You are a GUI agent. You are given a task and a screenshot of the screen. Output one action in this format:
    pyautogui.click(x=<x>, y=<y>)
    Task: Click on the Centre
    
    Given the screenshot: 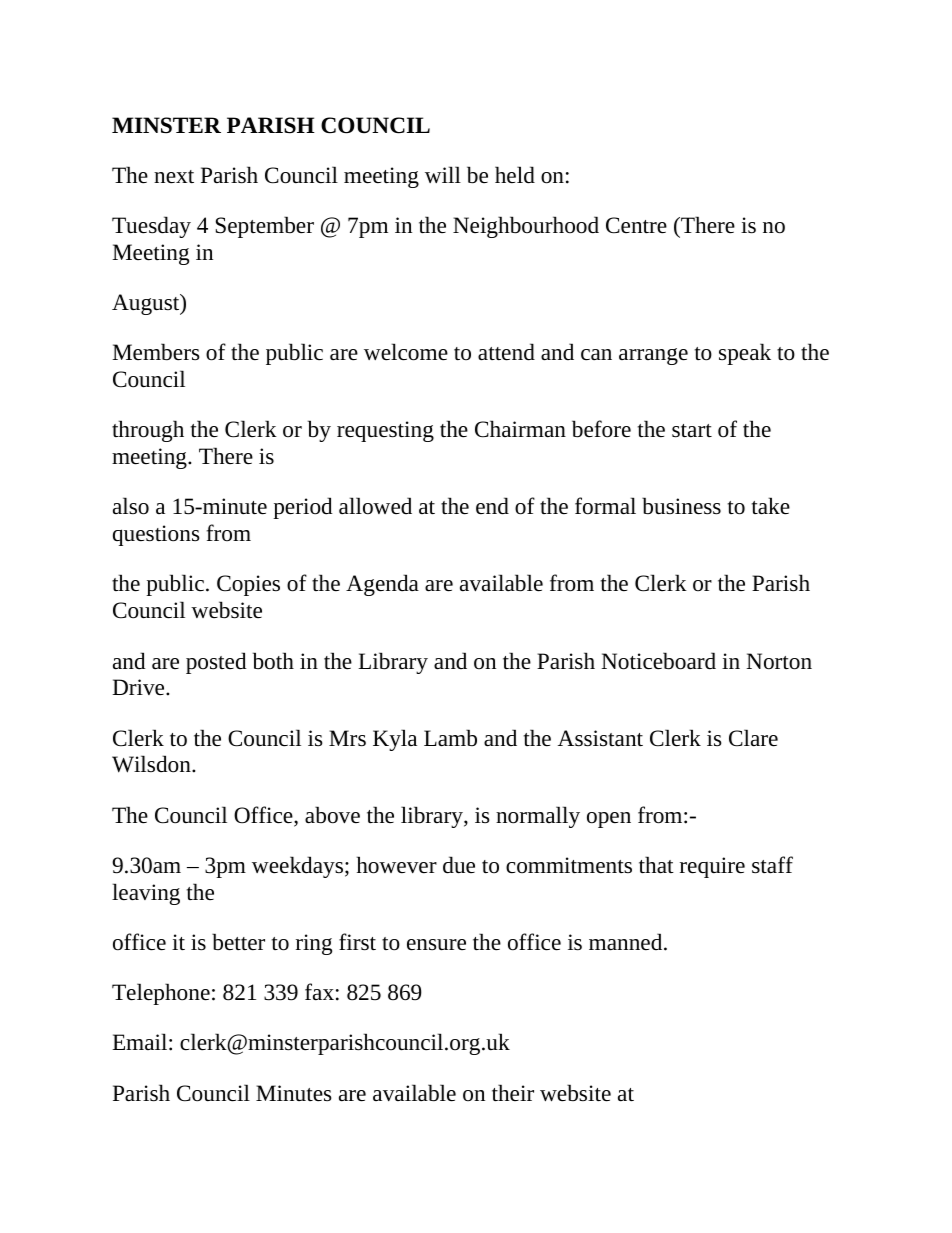 What is the action you would take?
    pyautogui.click(x=636, y=225)
